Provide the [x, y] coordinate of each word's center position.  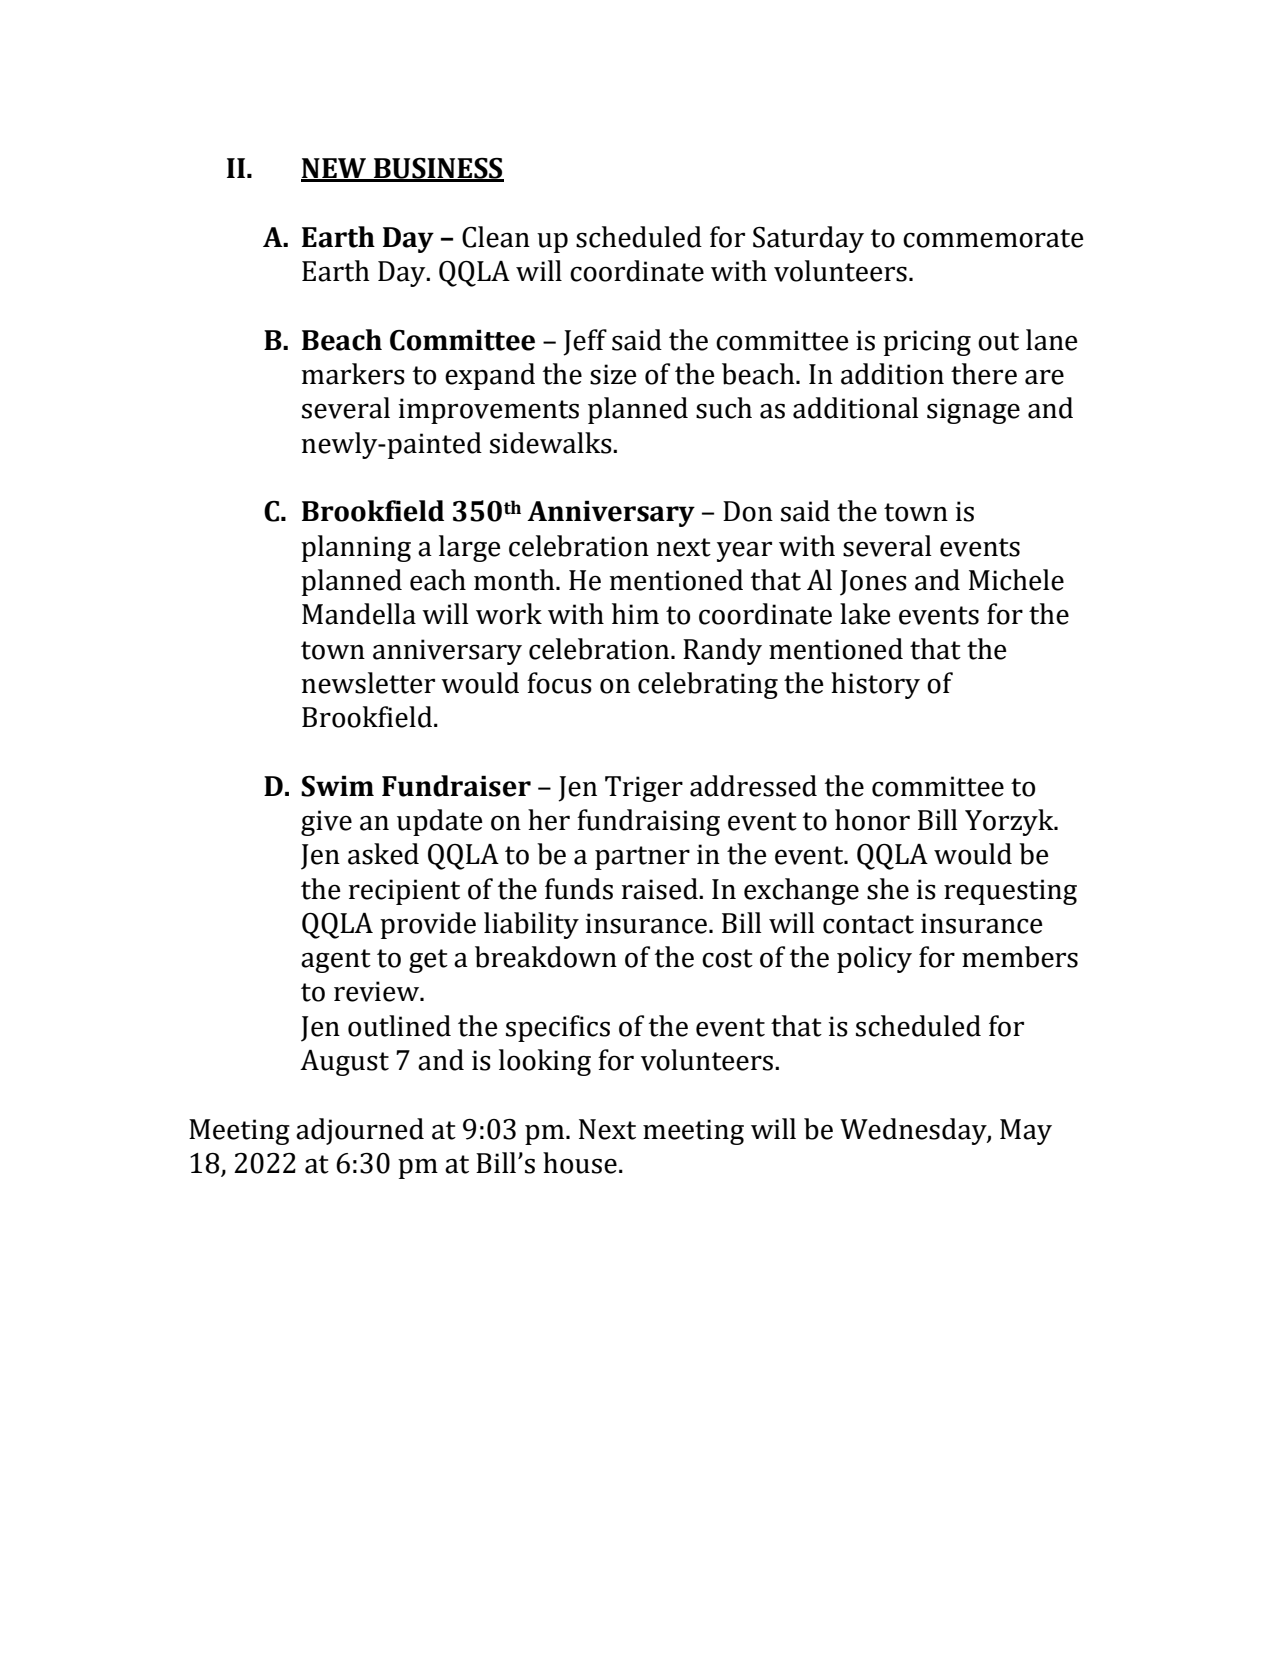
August [344, 1062]
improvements [489, 411]
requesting [1010, 892]
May [1026, 1132]
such [724, 408]
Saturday [808, 239]
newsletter [368, 683]
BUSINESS [438, 169]
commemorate [993, 238]
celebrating [708, 685]
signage [973, 411]
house [580, 1163]
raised [661, 889]
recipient [404, 892]
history [875, 685]
